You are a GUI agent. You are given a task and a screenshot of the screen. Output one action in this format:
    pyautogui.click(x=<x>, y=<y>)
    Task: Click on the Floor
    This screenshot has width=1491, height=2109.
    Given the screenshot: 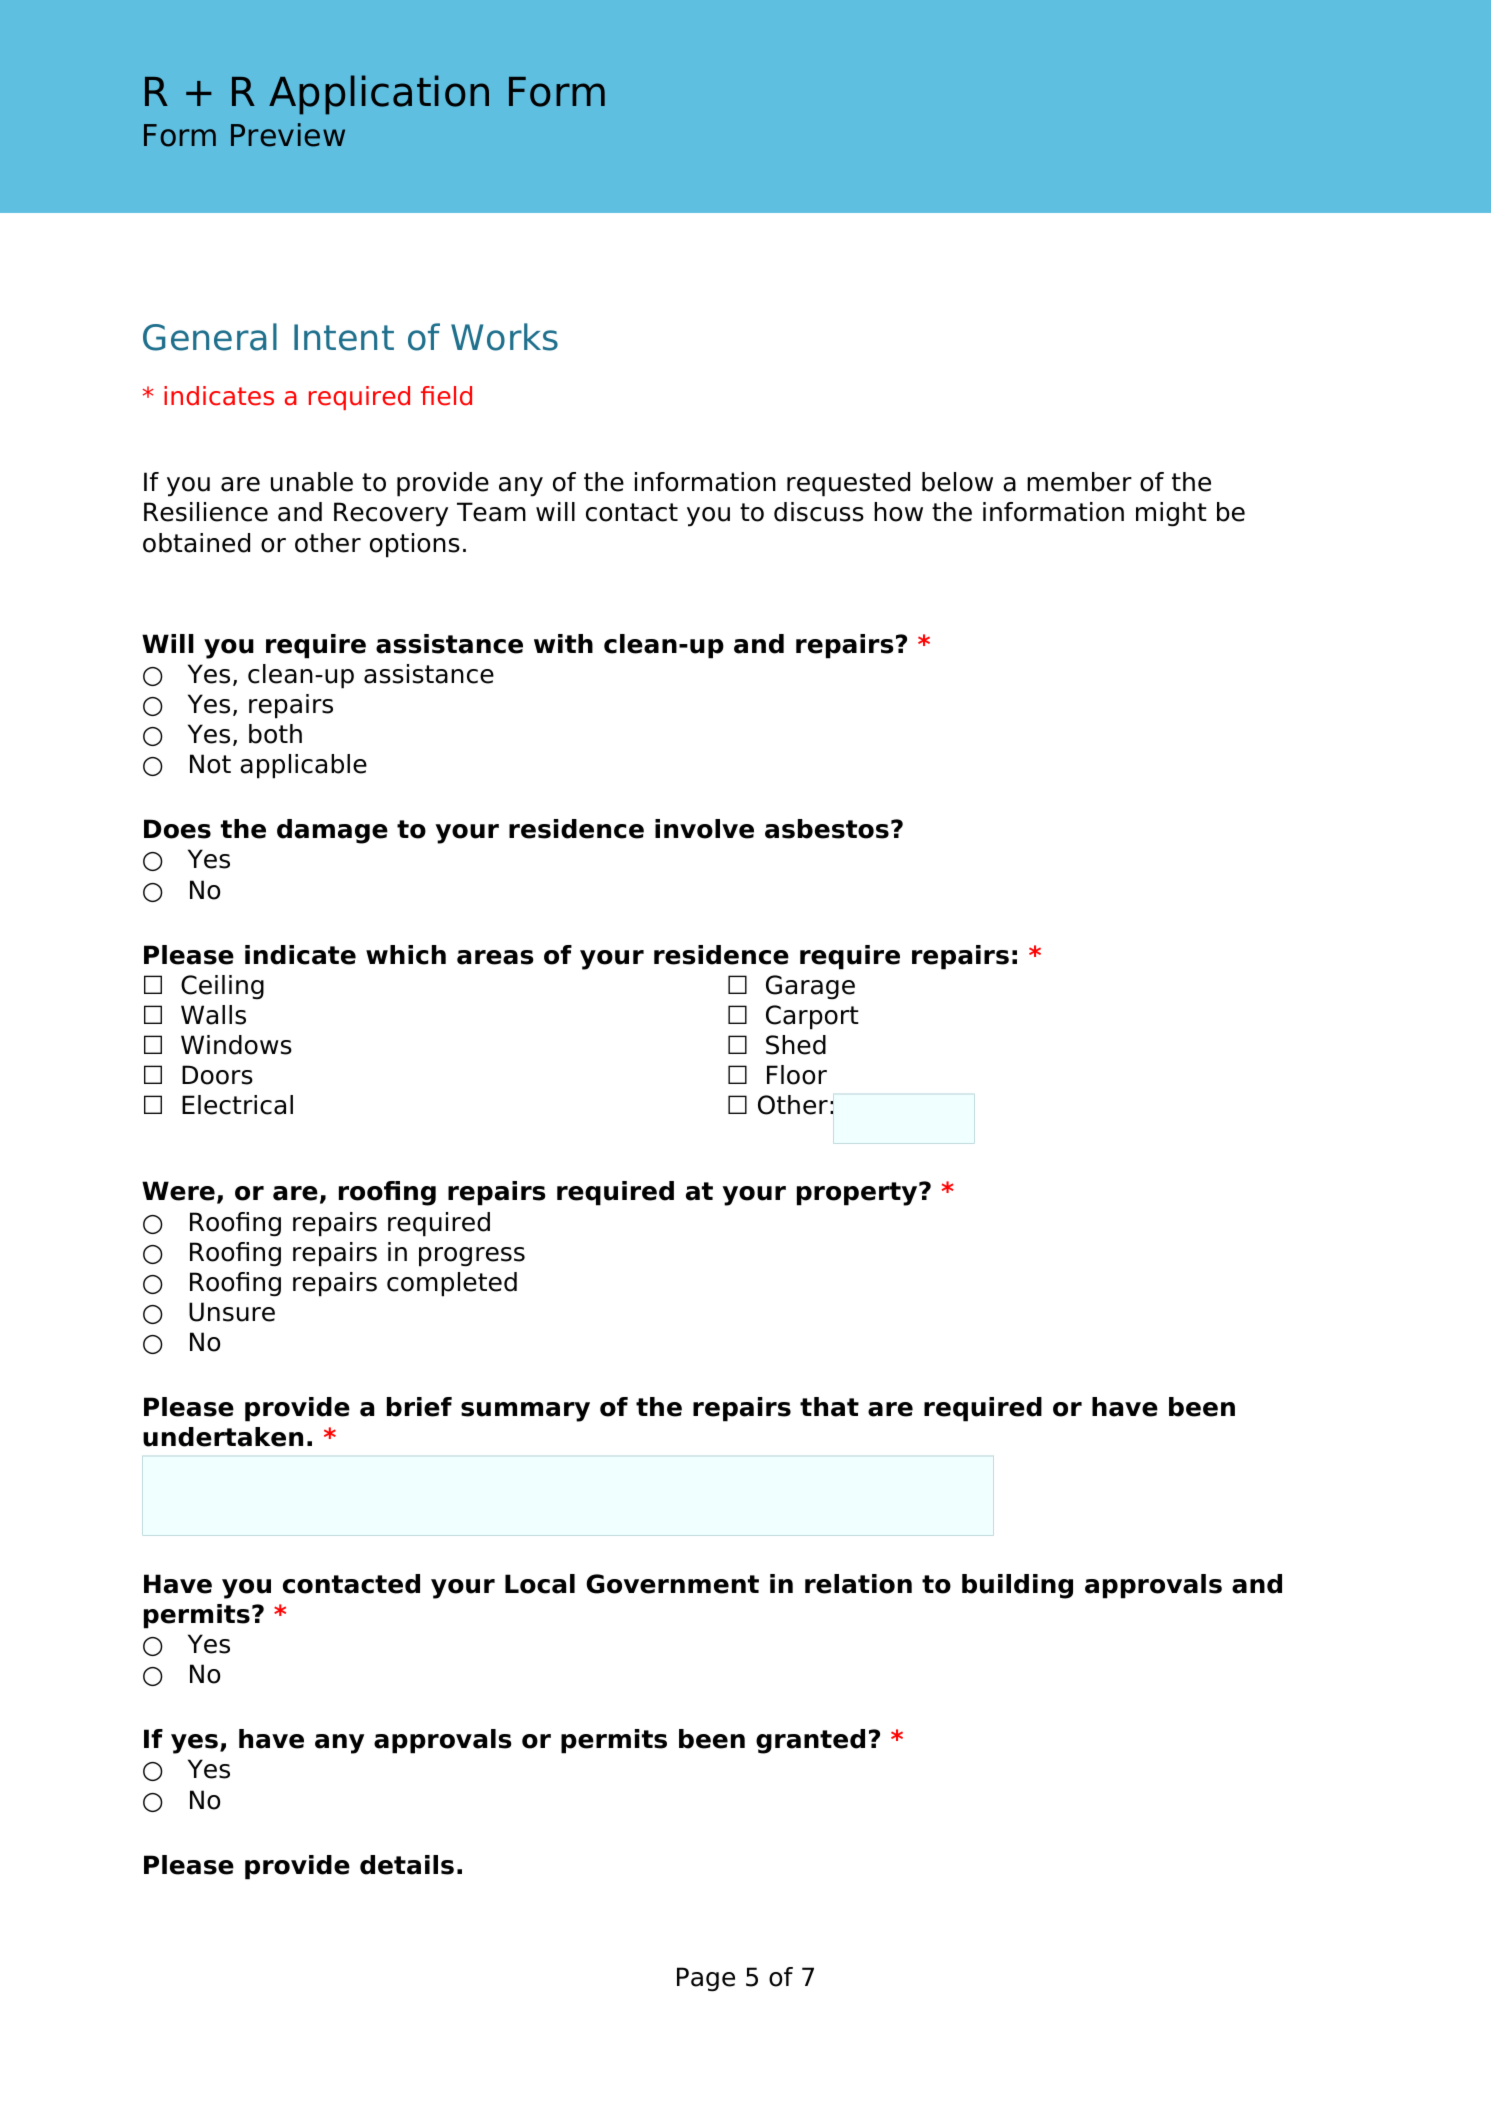 What is the action you would take?
    pyautogui.click(x=797, y=1075)
